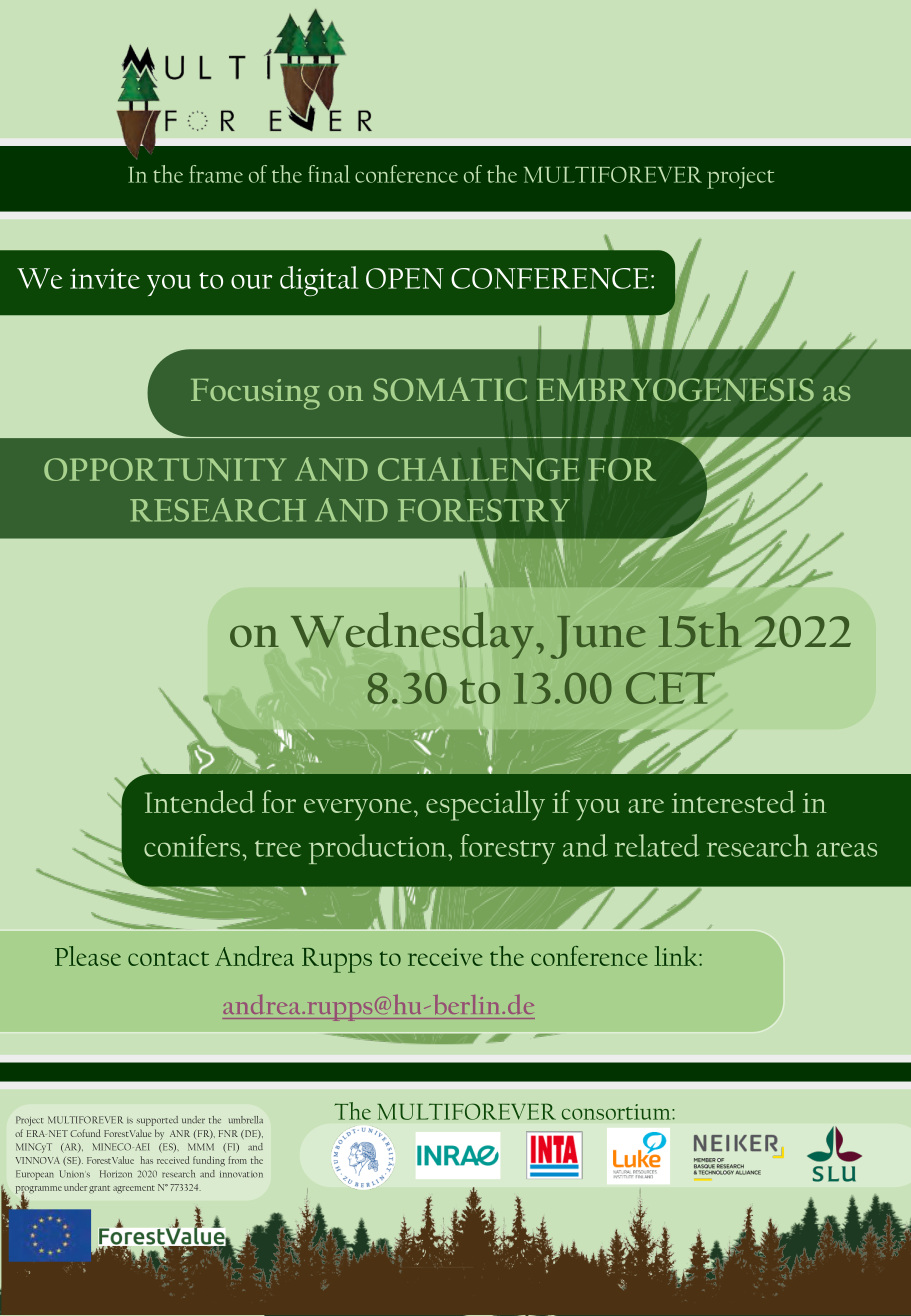 The image size is (911, 1316). I want to click on CET, so click(670, 688).
